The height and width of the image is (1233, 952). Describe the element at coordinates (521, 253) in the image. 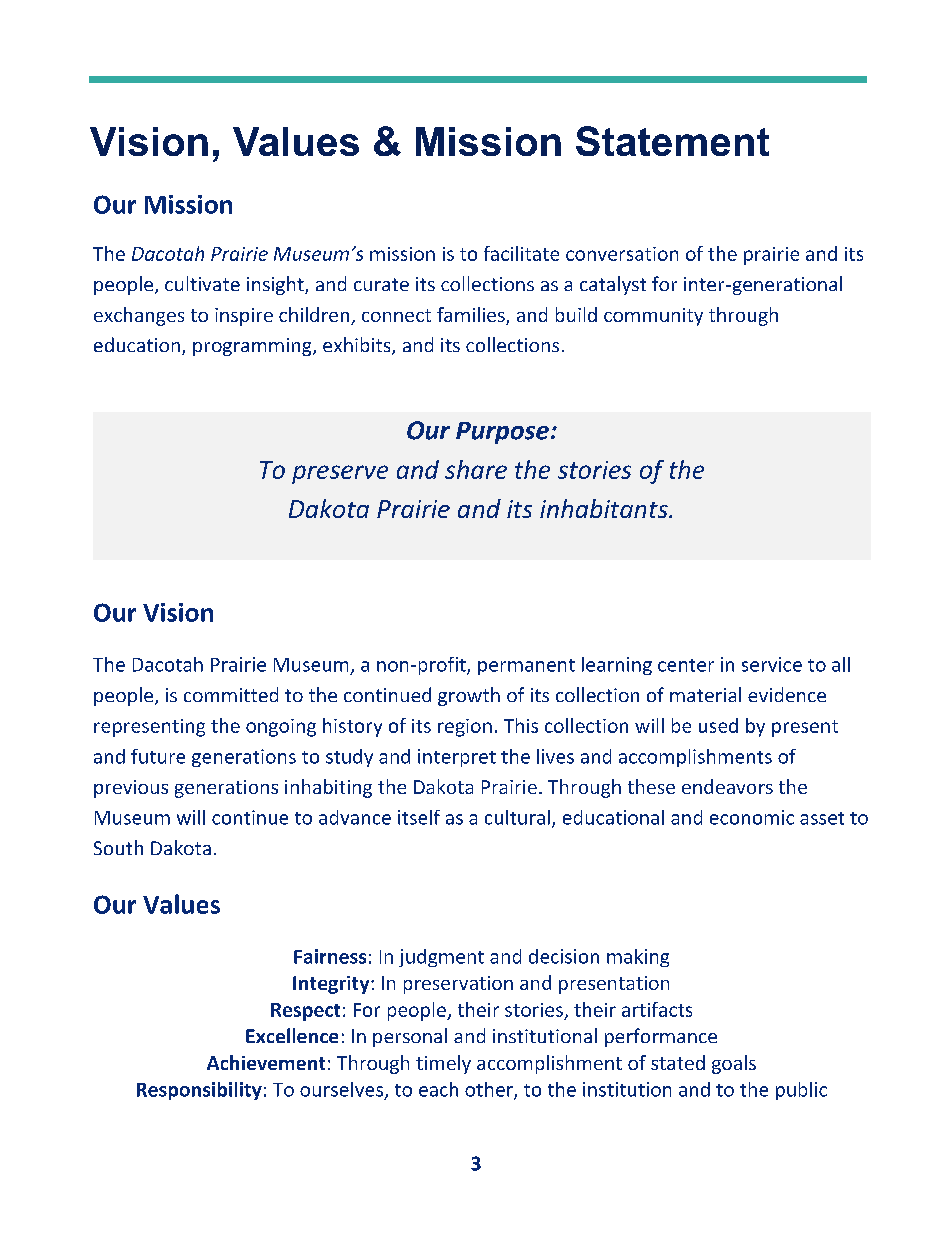

I see `facilitate` at that location.
